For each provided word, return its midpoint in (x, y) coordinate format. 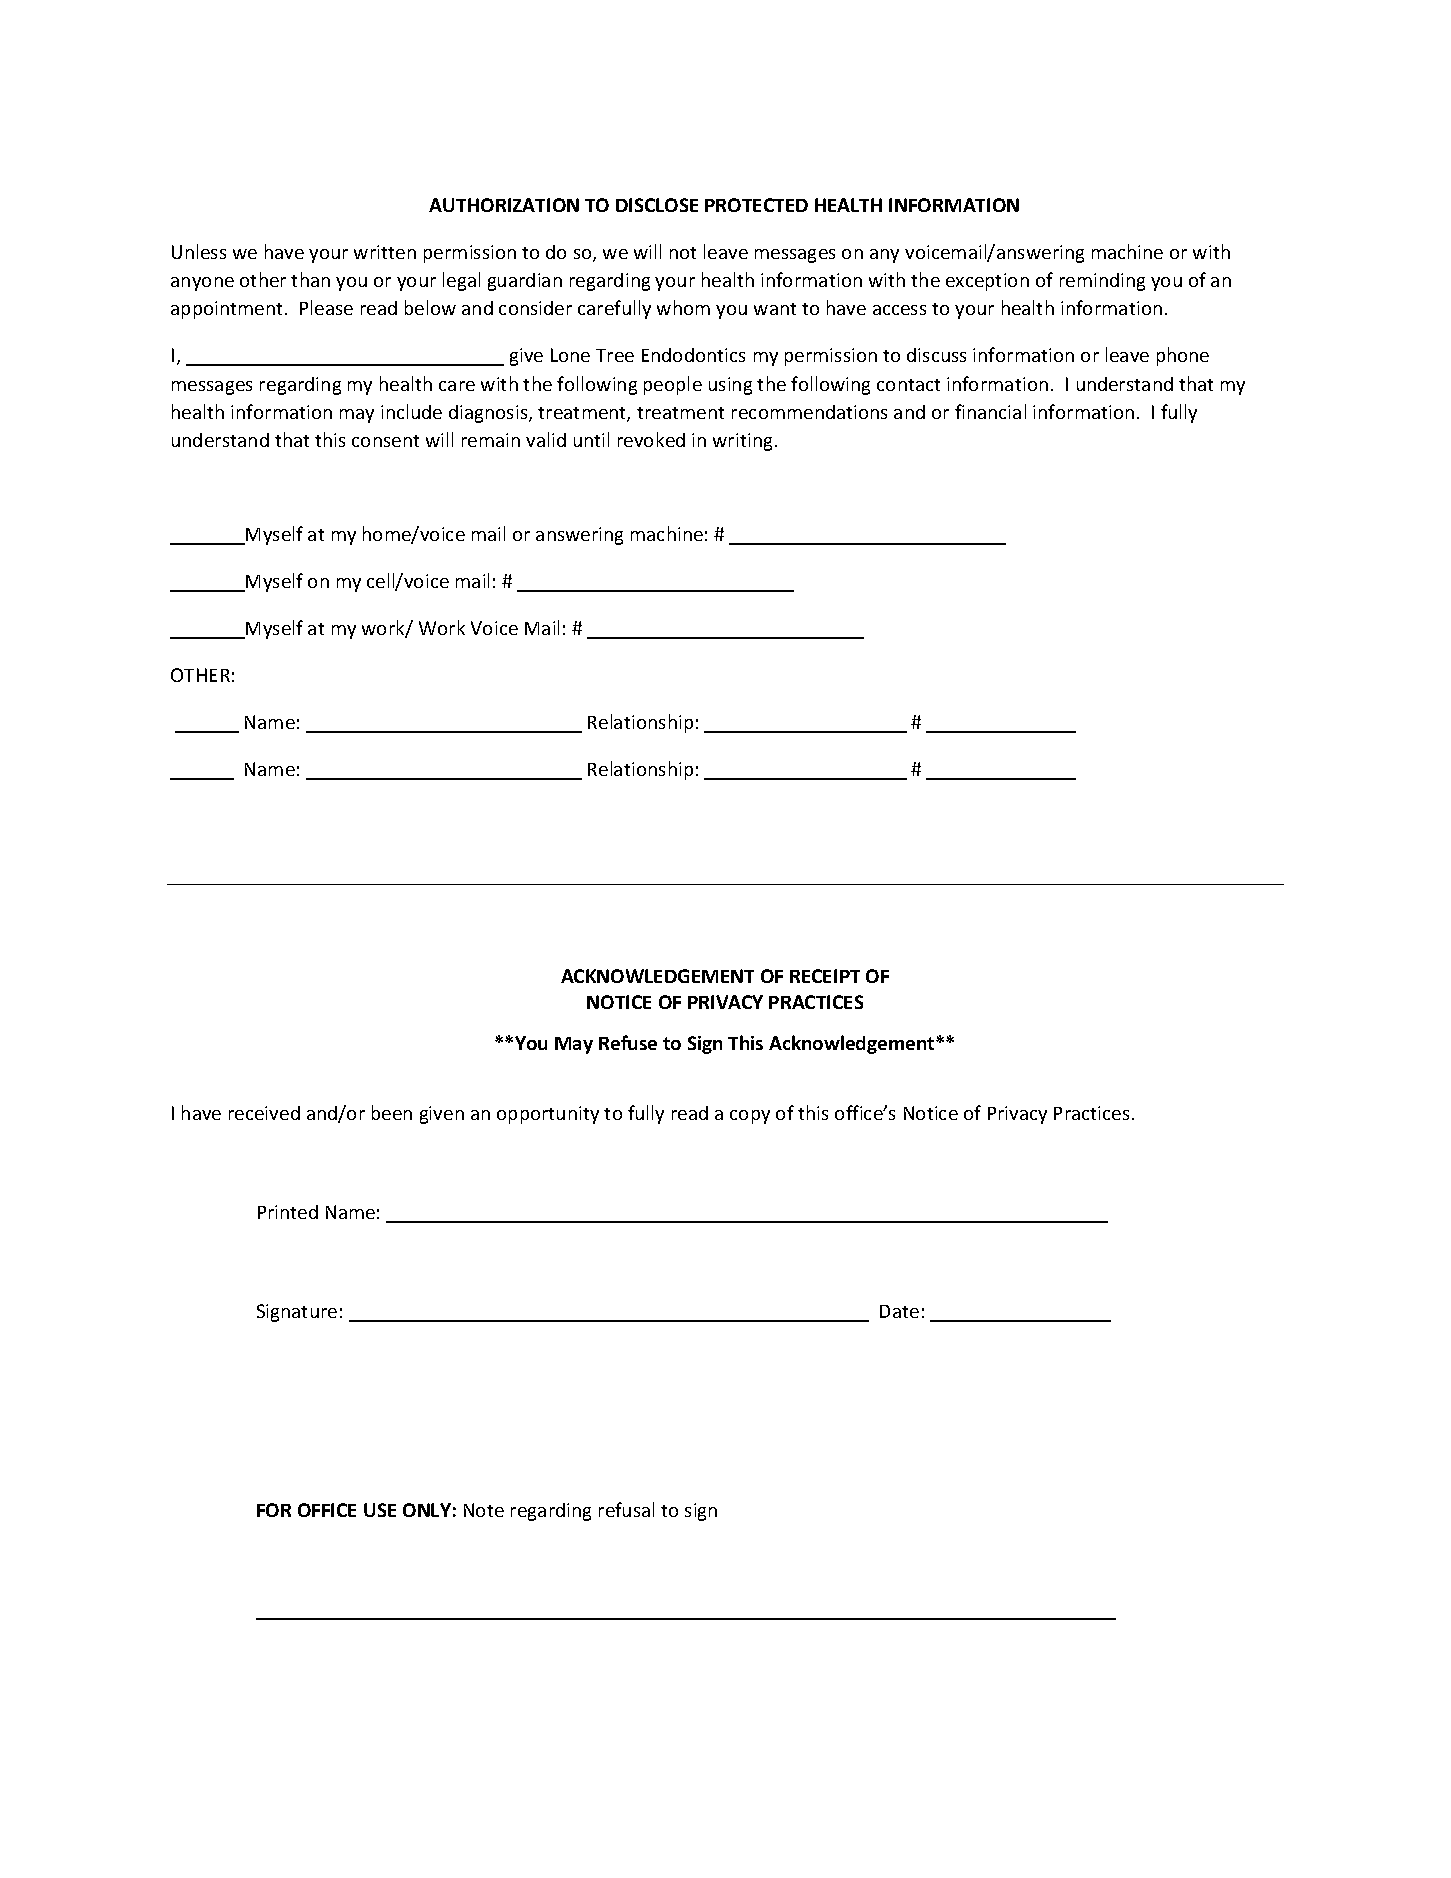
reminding (1102, 282)
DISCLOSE (657, 205)
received (264, 1113)
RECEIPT (825, 976)
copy (750, 1117)
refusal (626, 1509)
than (310, 279)
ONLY (427, 1510)
